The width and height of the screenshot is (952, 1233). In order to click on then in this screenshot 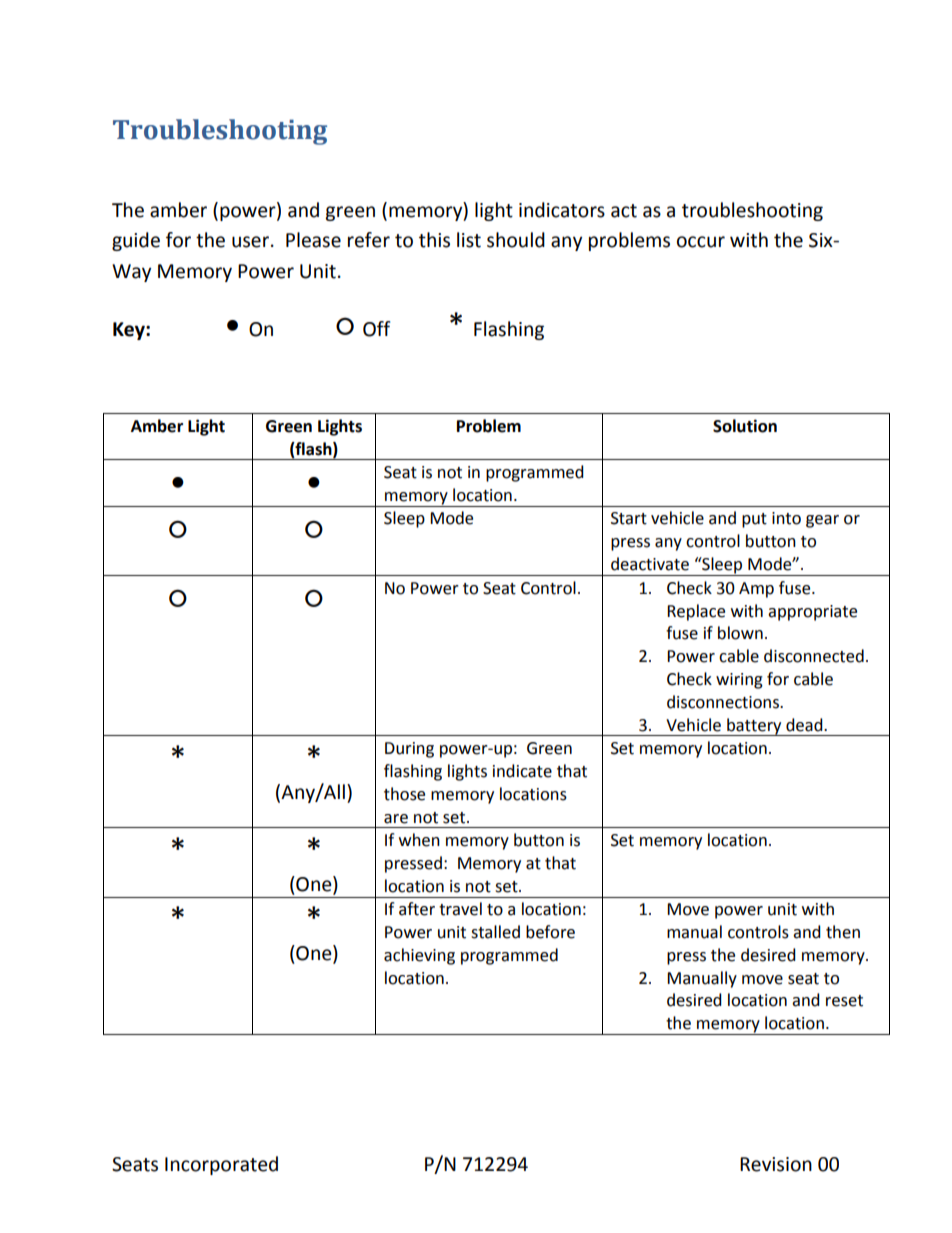, I will do `click(843, 932)`.
